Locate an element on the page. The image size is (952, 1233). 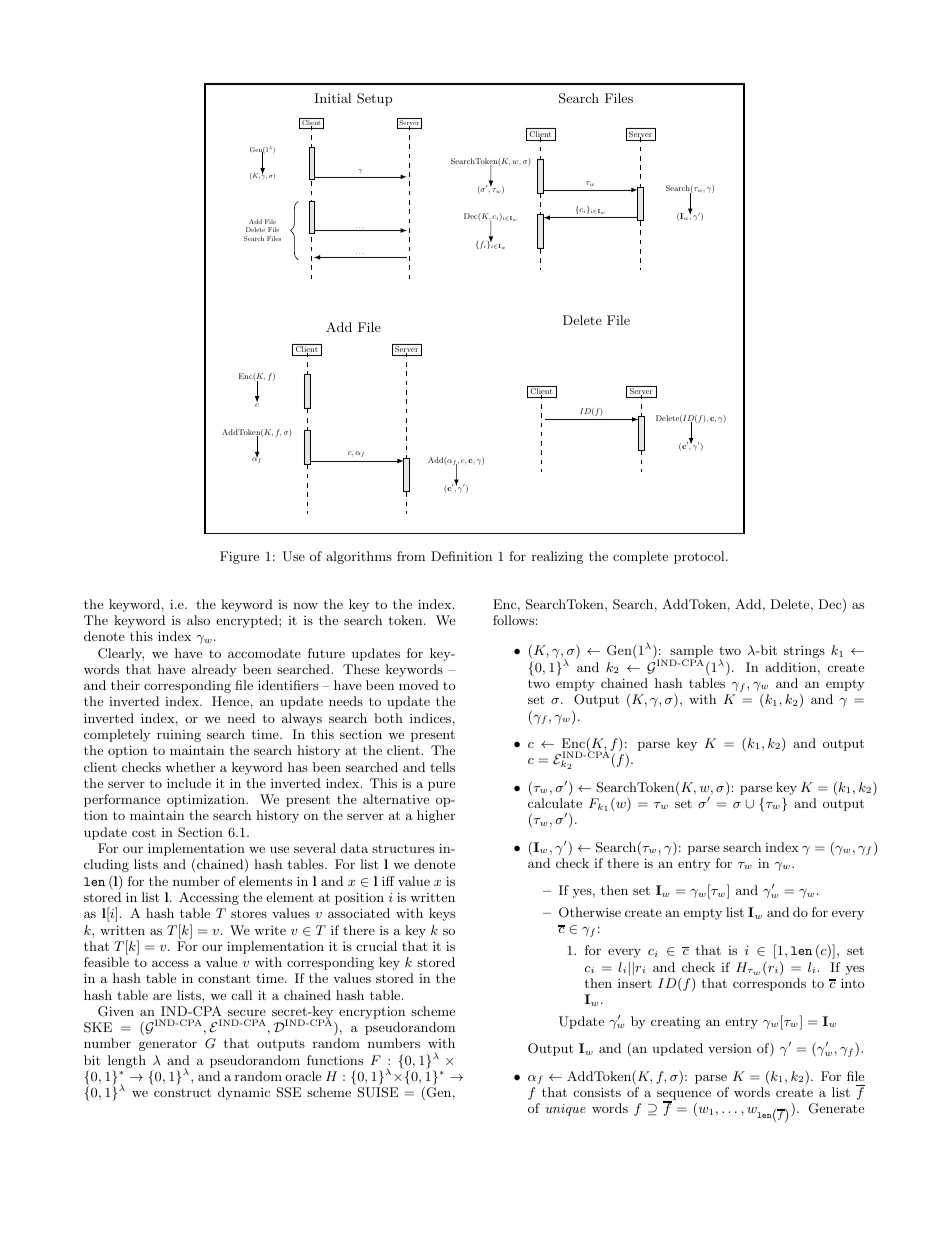
version is located at coordinates (730, 1048).
